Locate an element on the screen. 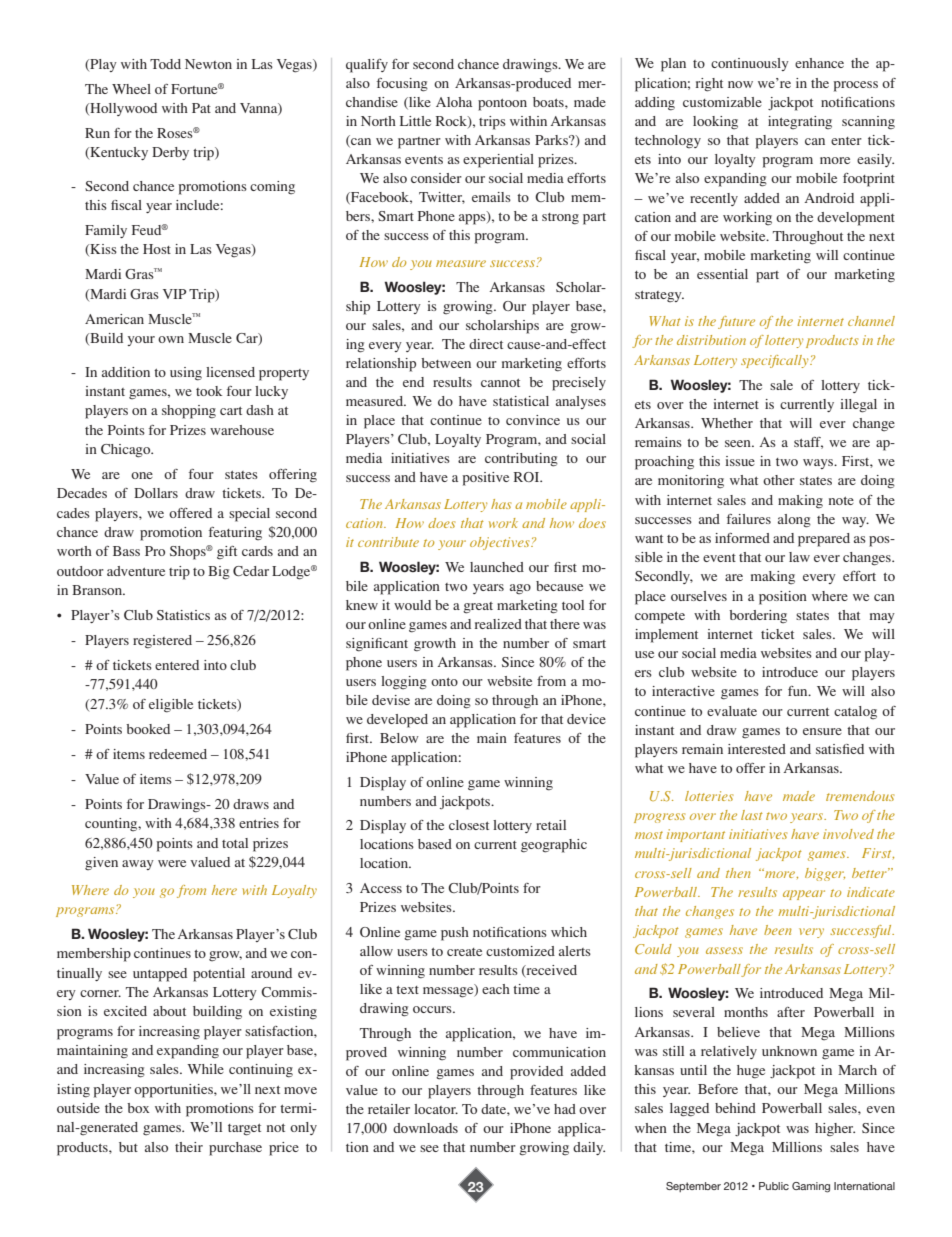  Pat is located at coordinates (201, 108).
